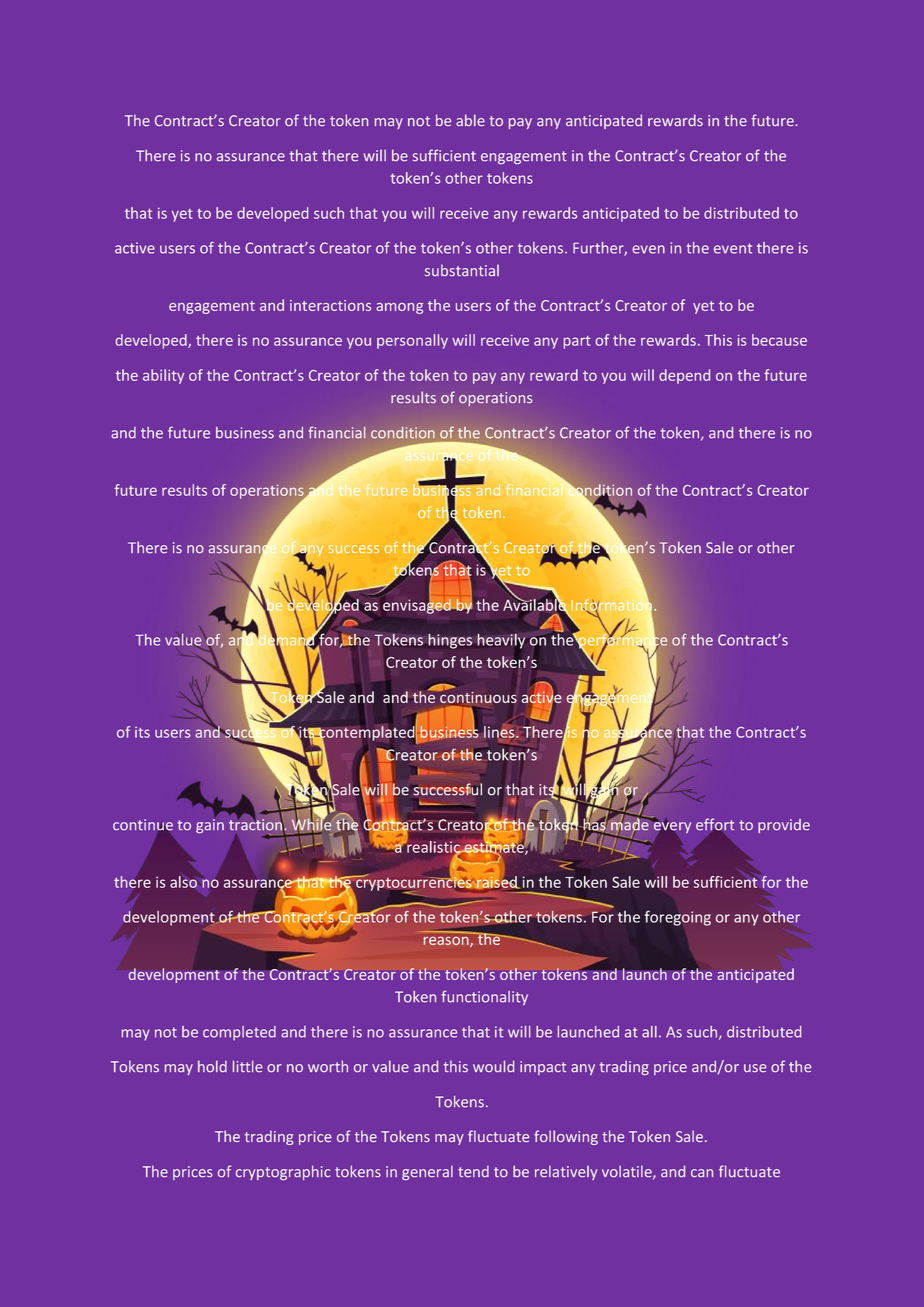 The height and width of the screenshot is (1307, 924). I want to click on continuous, so click(477, 696).
